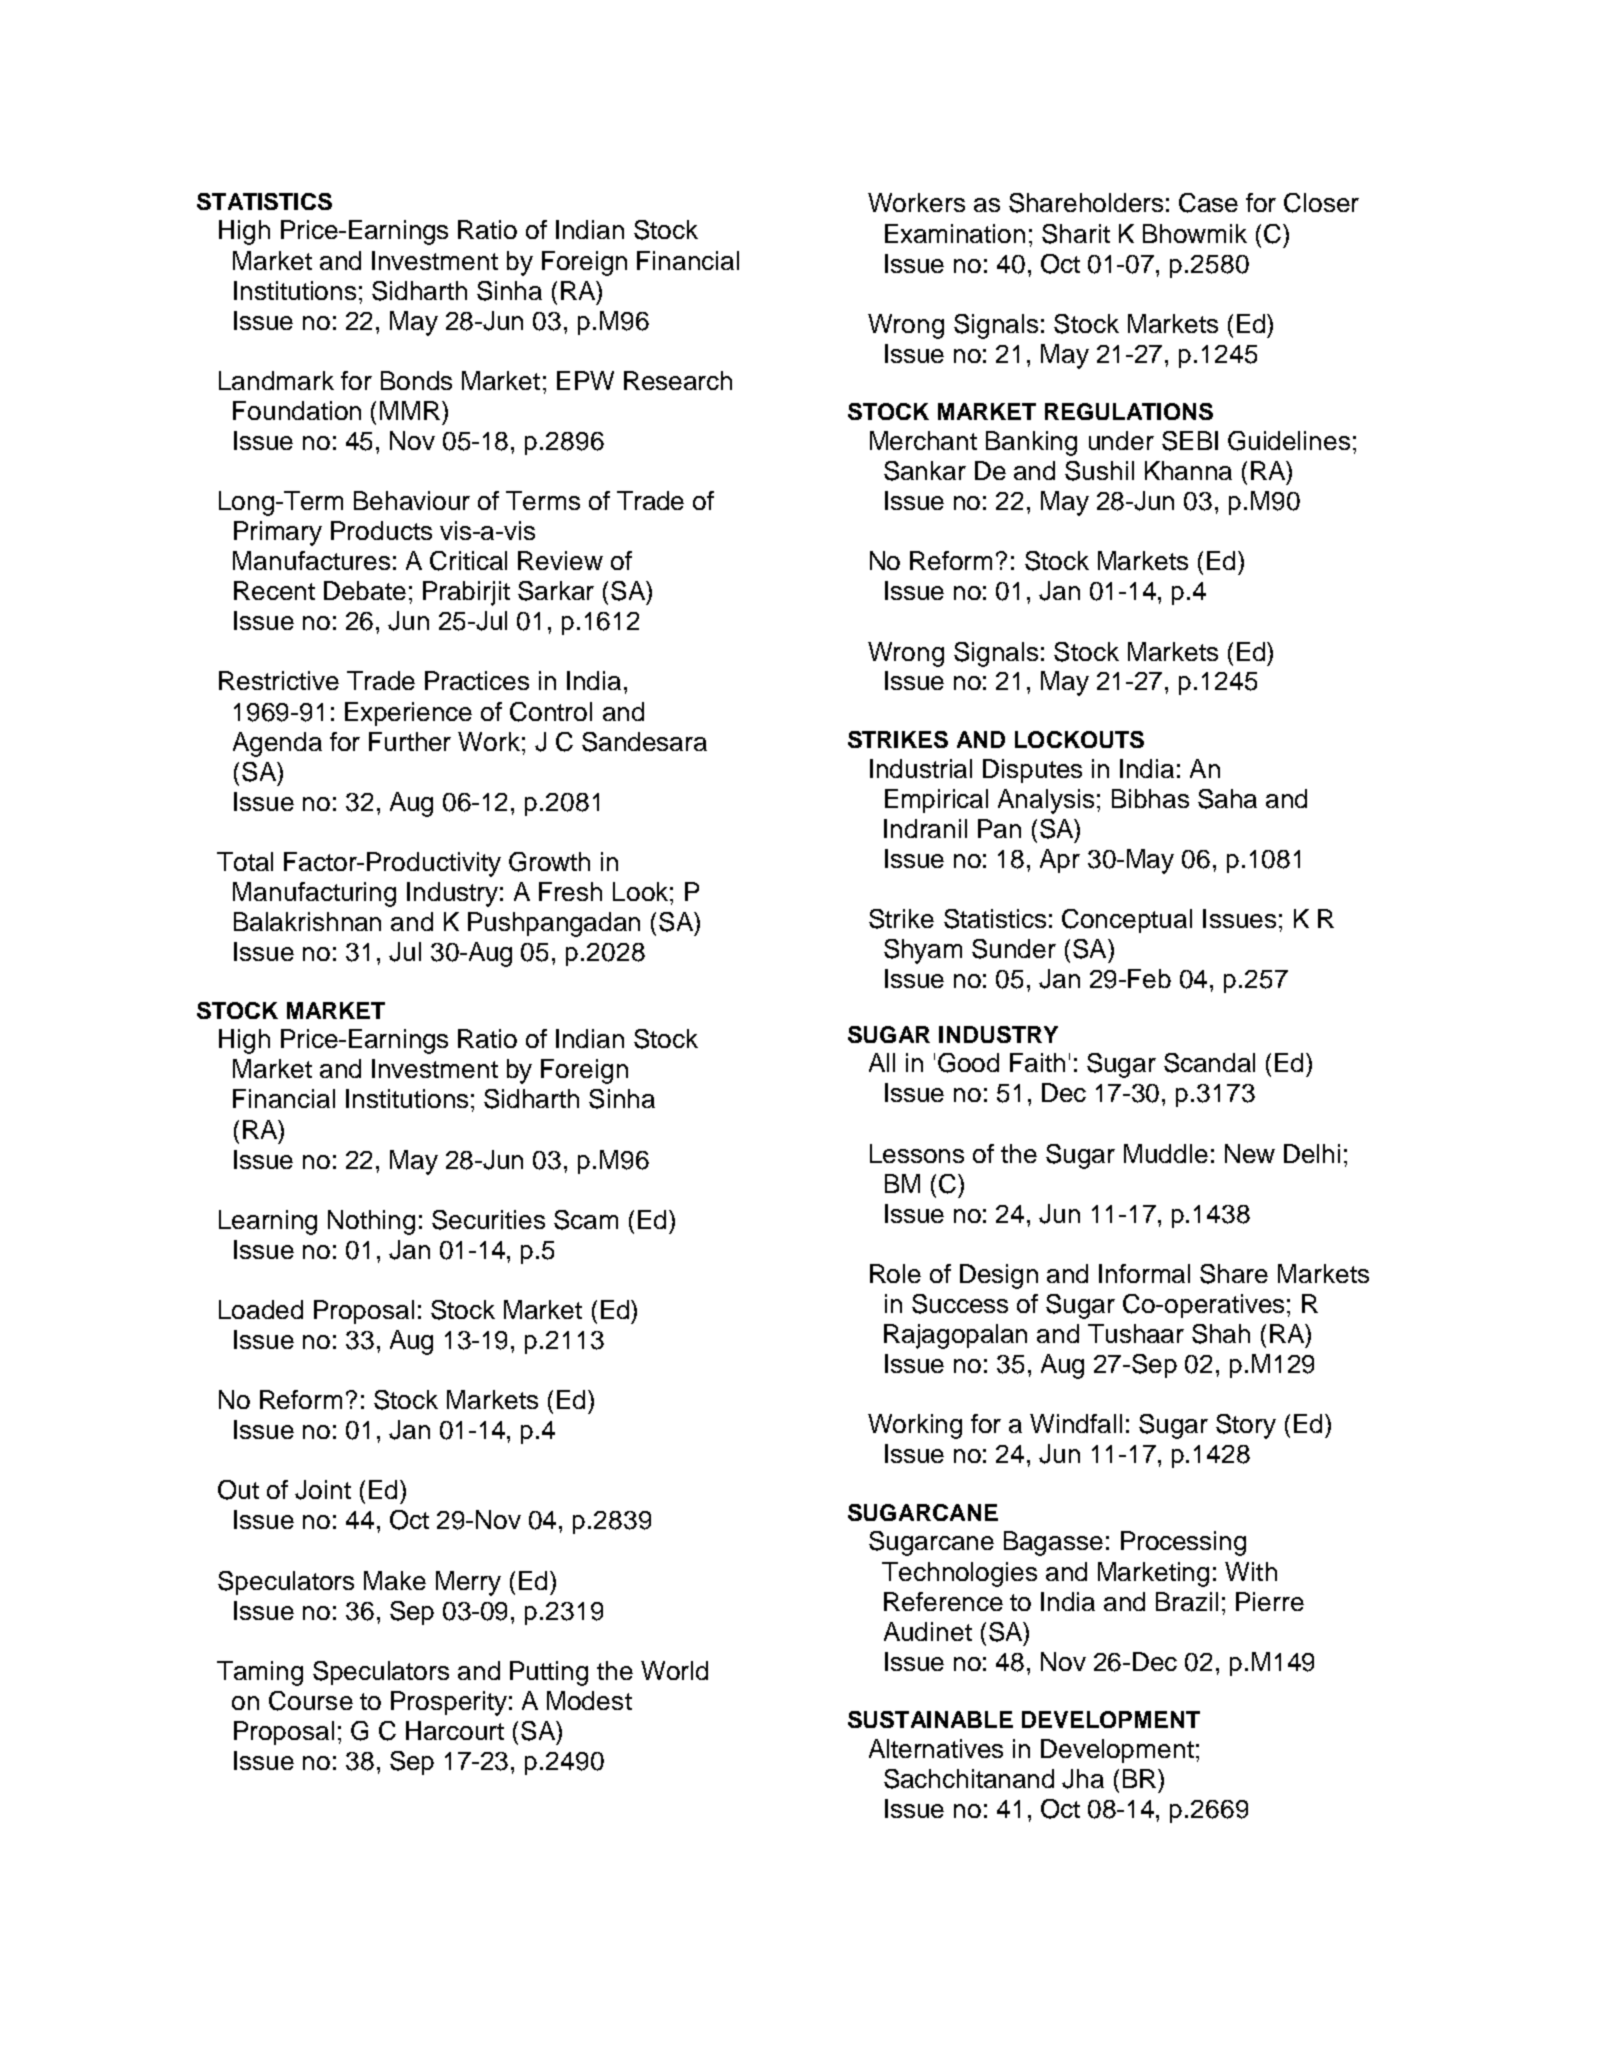 The height and width of the image is (2071, 1600). Describe the element at coordinates (923, 951) in the image. I see `Shyam` at that location.
